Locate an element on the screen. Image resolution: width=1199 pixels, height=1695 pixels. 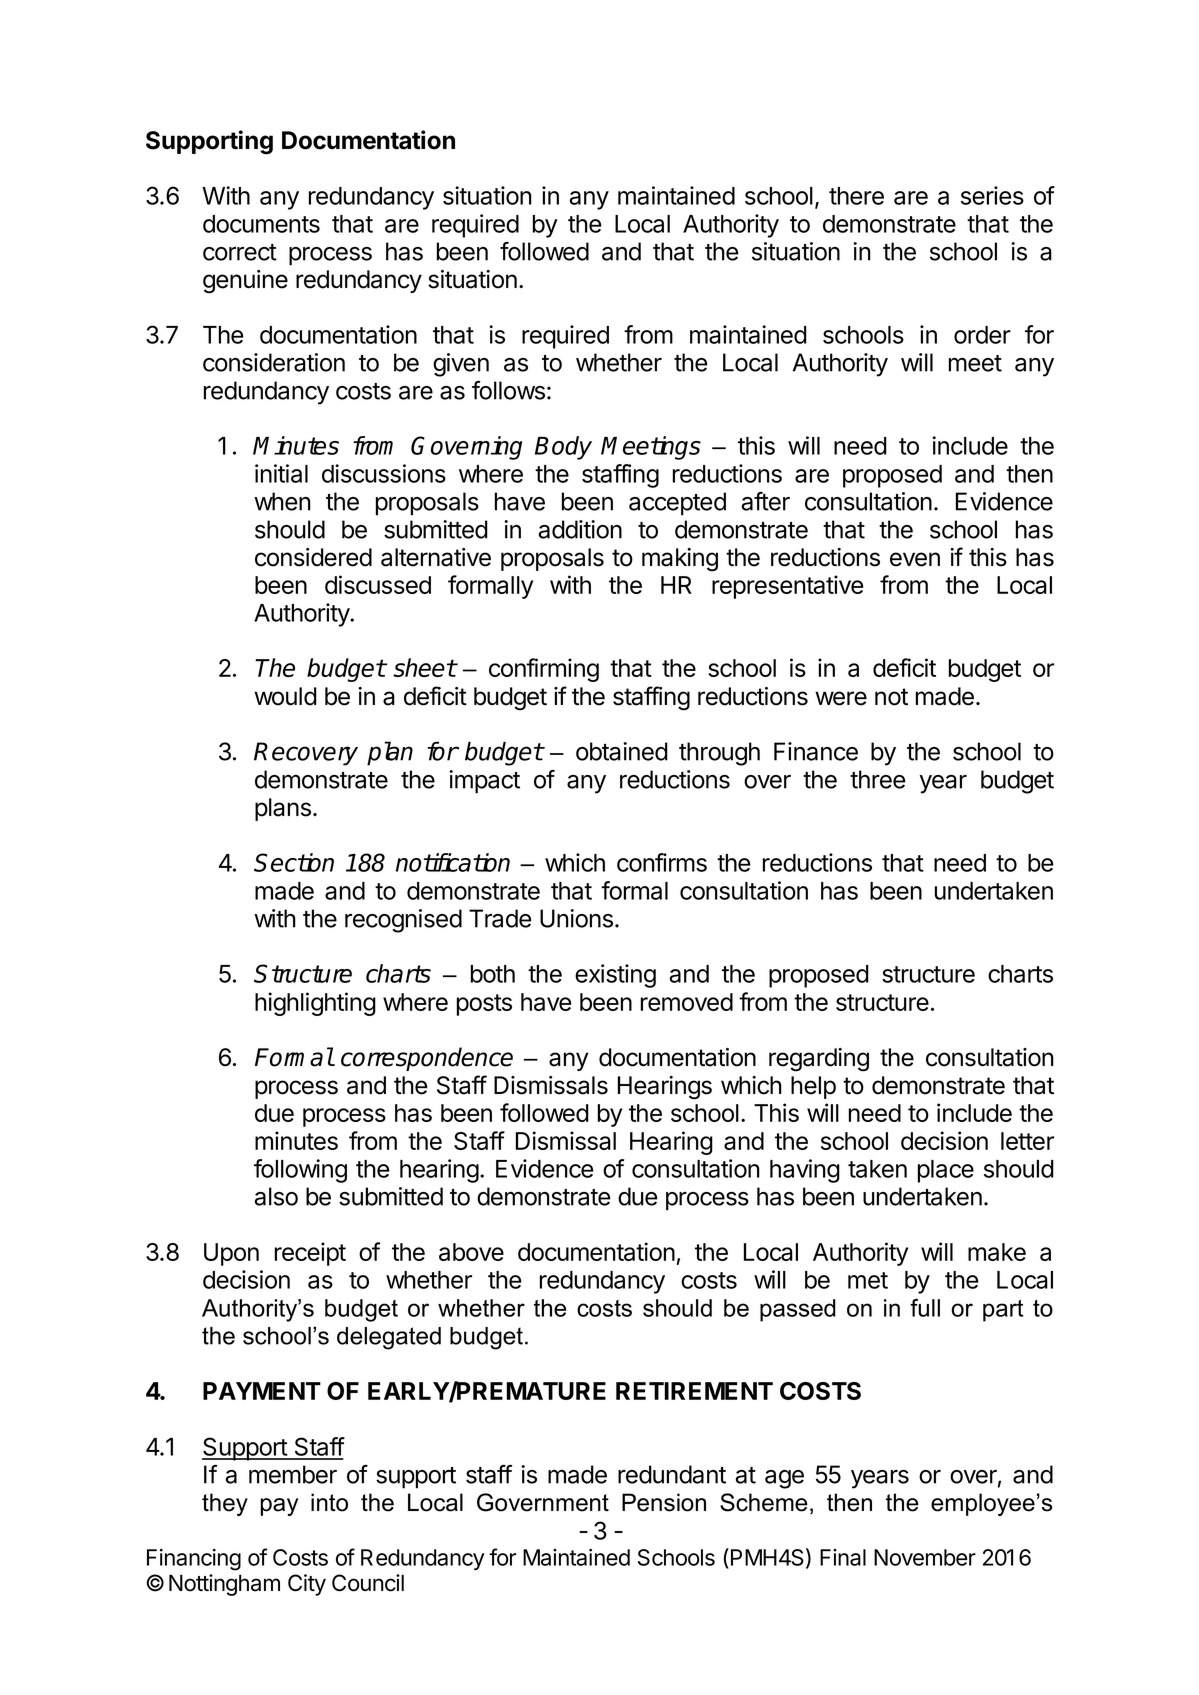
Unions is located at coordinates (576, 918).
